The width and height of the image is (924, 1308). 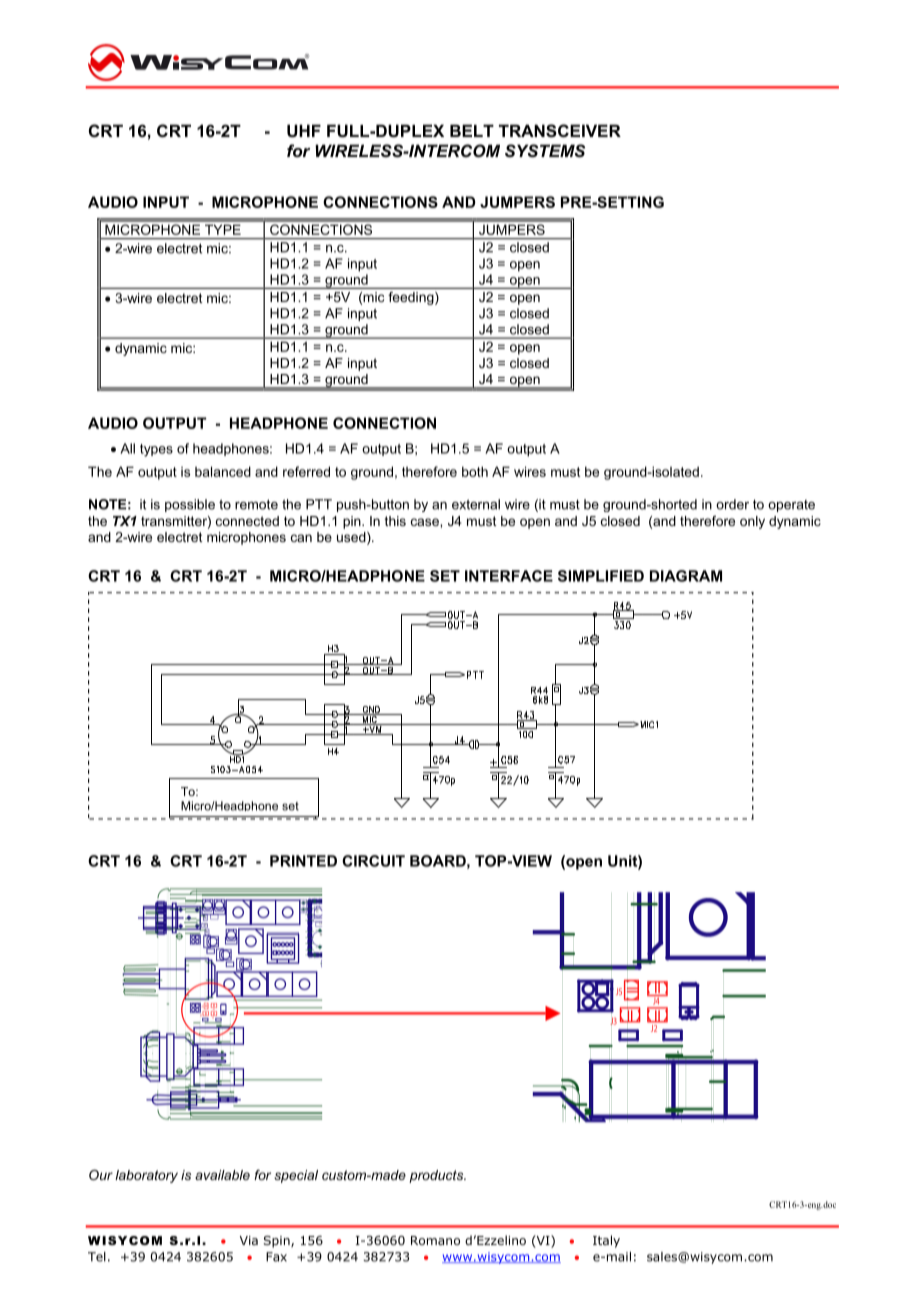 I want to click on CIRCUIT, so click(x=373, y=861).
